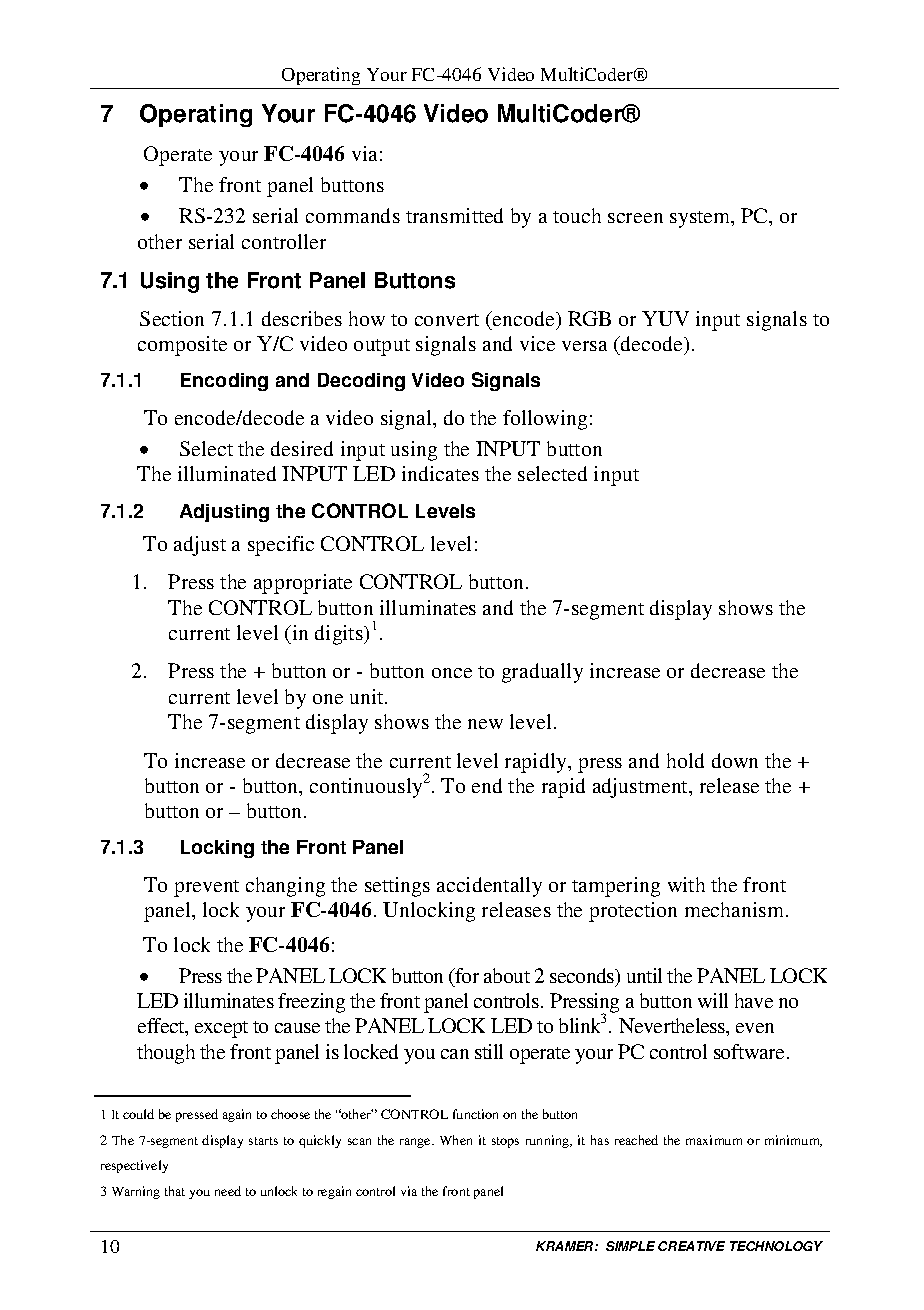 The height and width of the image is (1310, 924). I want to click on CREATIVE, so click(691, 1246).
